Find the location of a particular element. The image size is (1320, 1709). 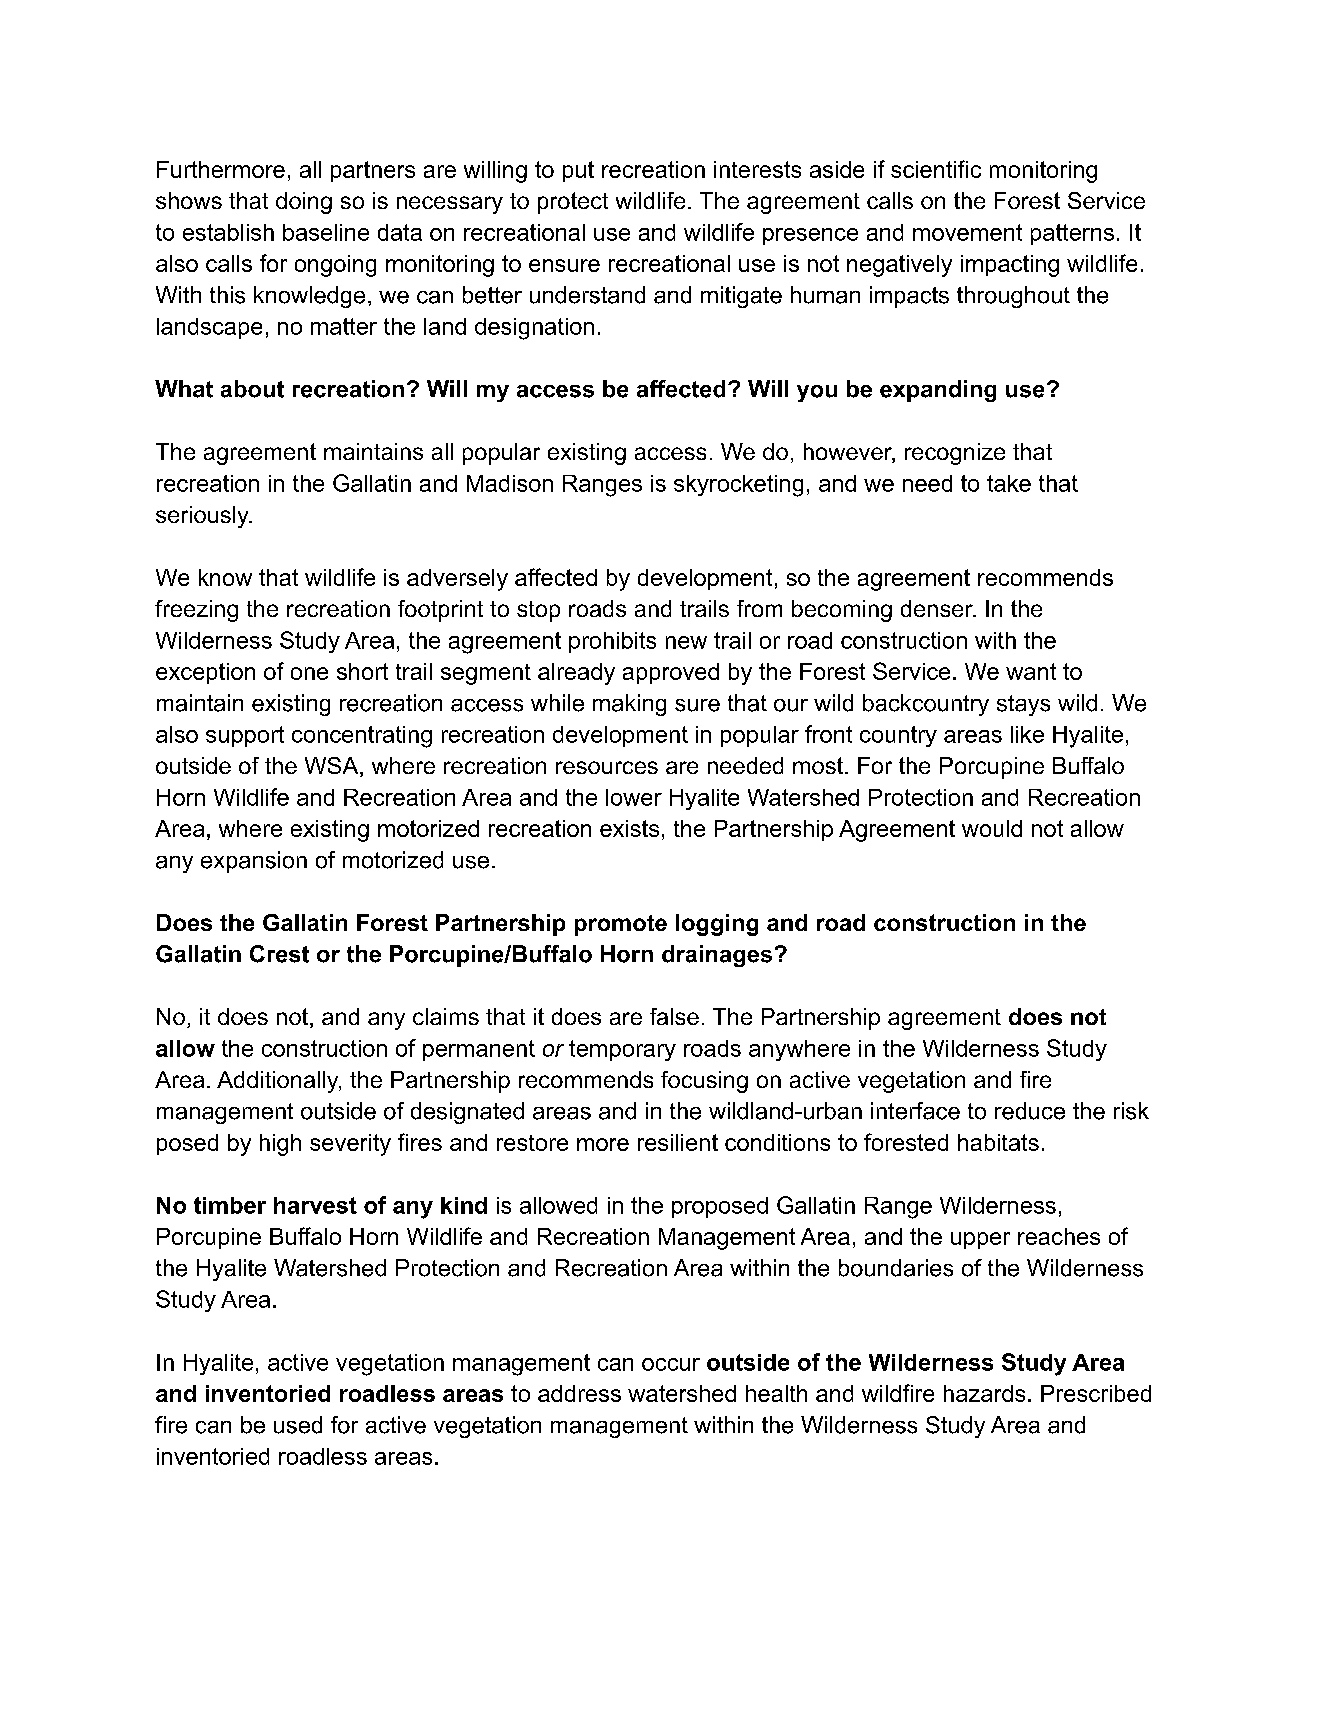

freezing is located at coordinates (196, 611).
